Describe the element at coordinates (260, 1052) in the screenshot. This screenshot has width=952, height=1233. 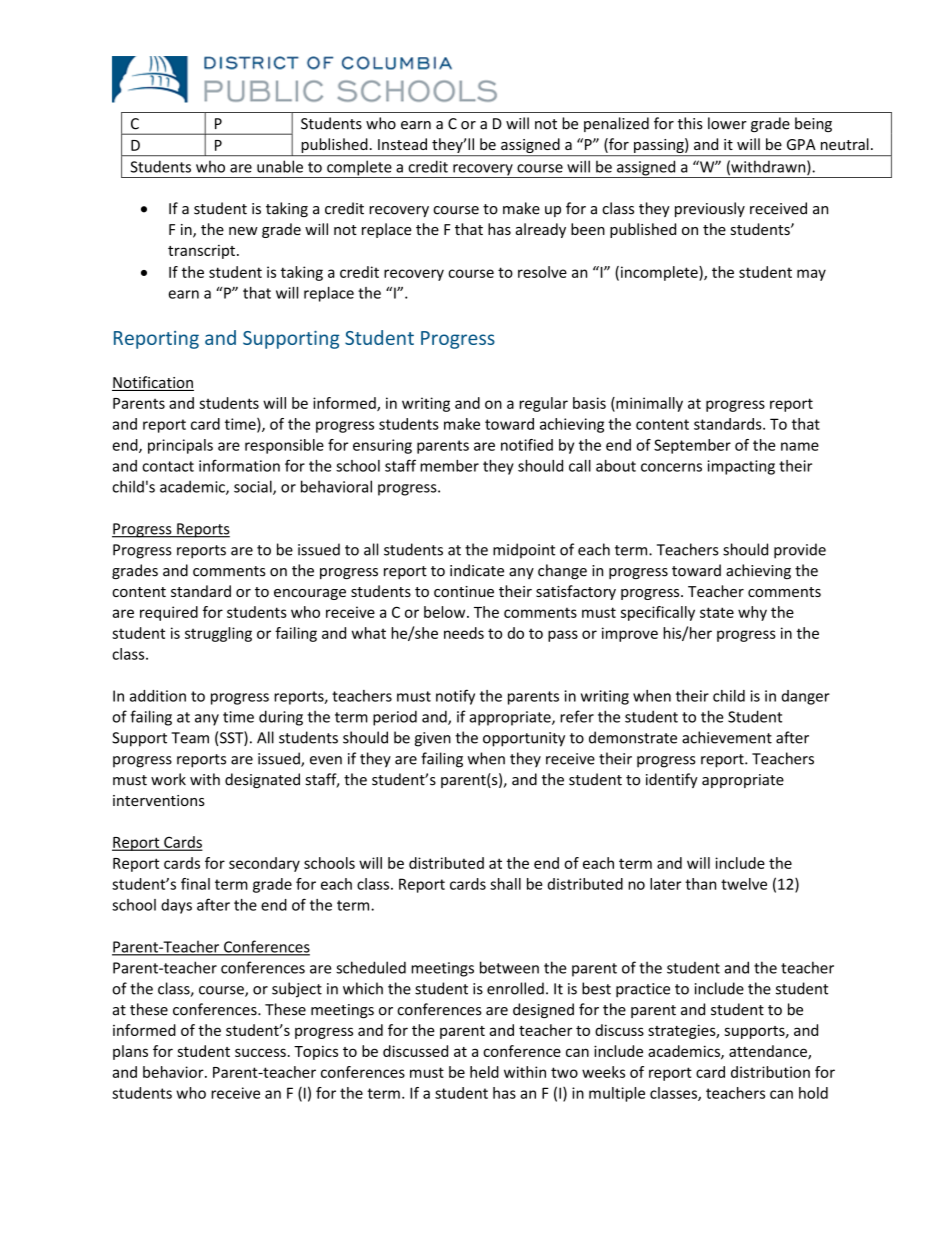
I see `success` at that location.
